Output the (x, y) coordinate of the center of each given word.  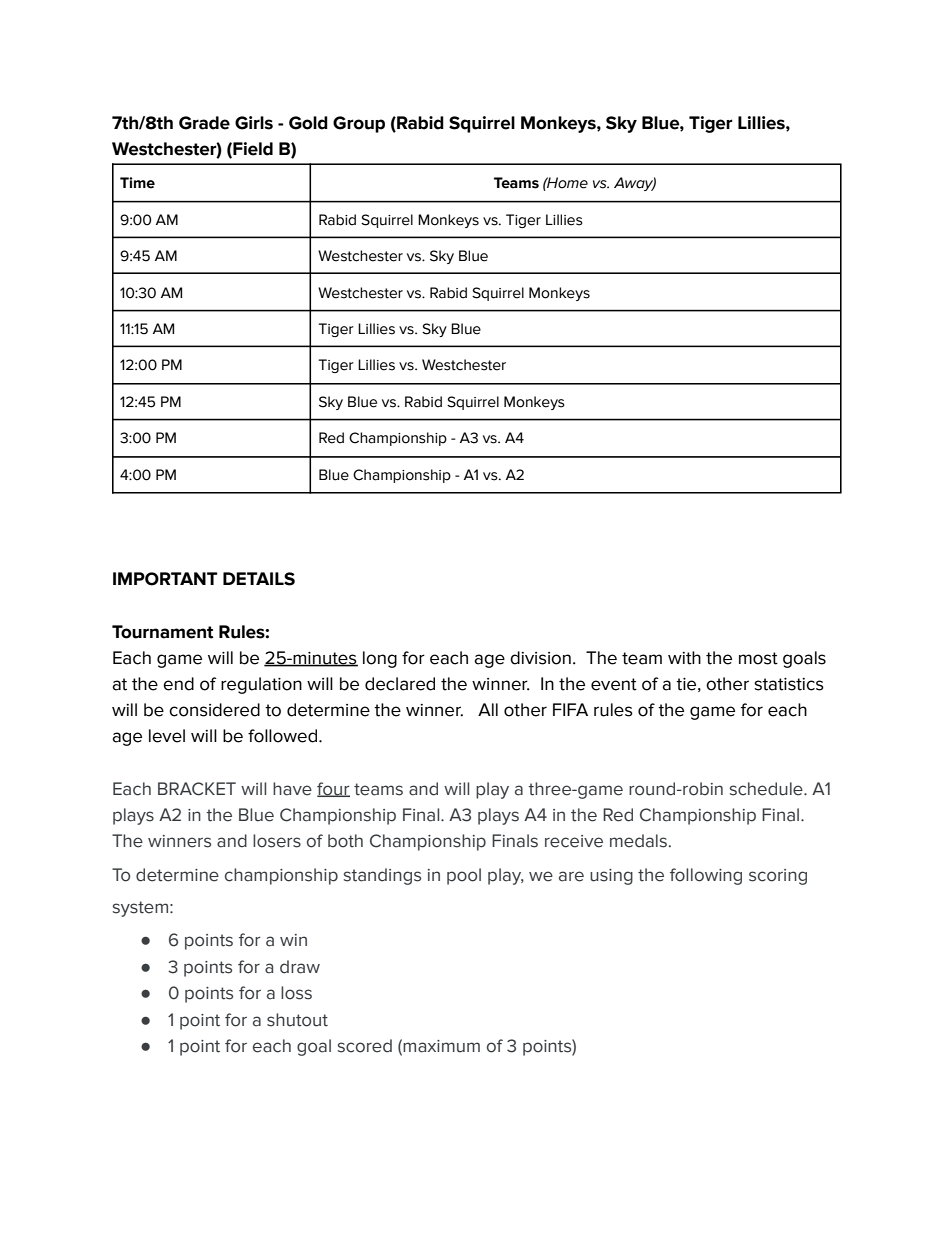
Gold (308, 123)
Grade (204, 123)
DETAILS (259, 579)
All (488, 709)
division (540, 658)
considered (214, 710)
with (684, 658)
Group (359, 124)
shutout (297, 1020)
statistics (789, 684)
